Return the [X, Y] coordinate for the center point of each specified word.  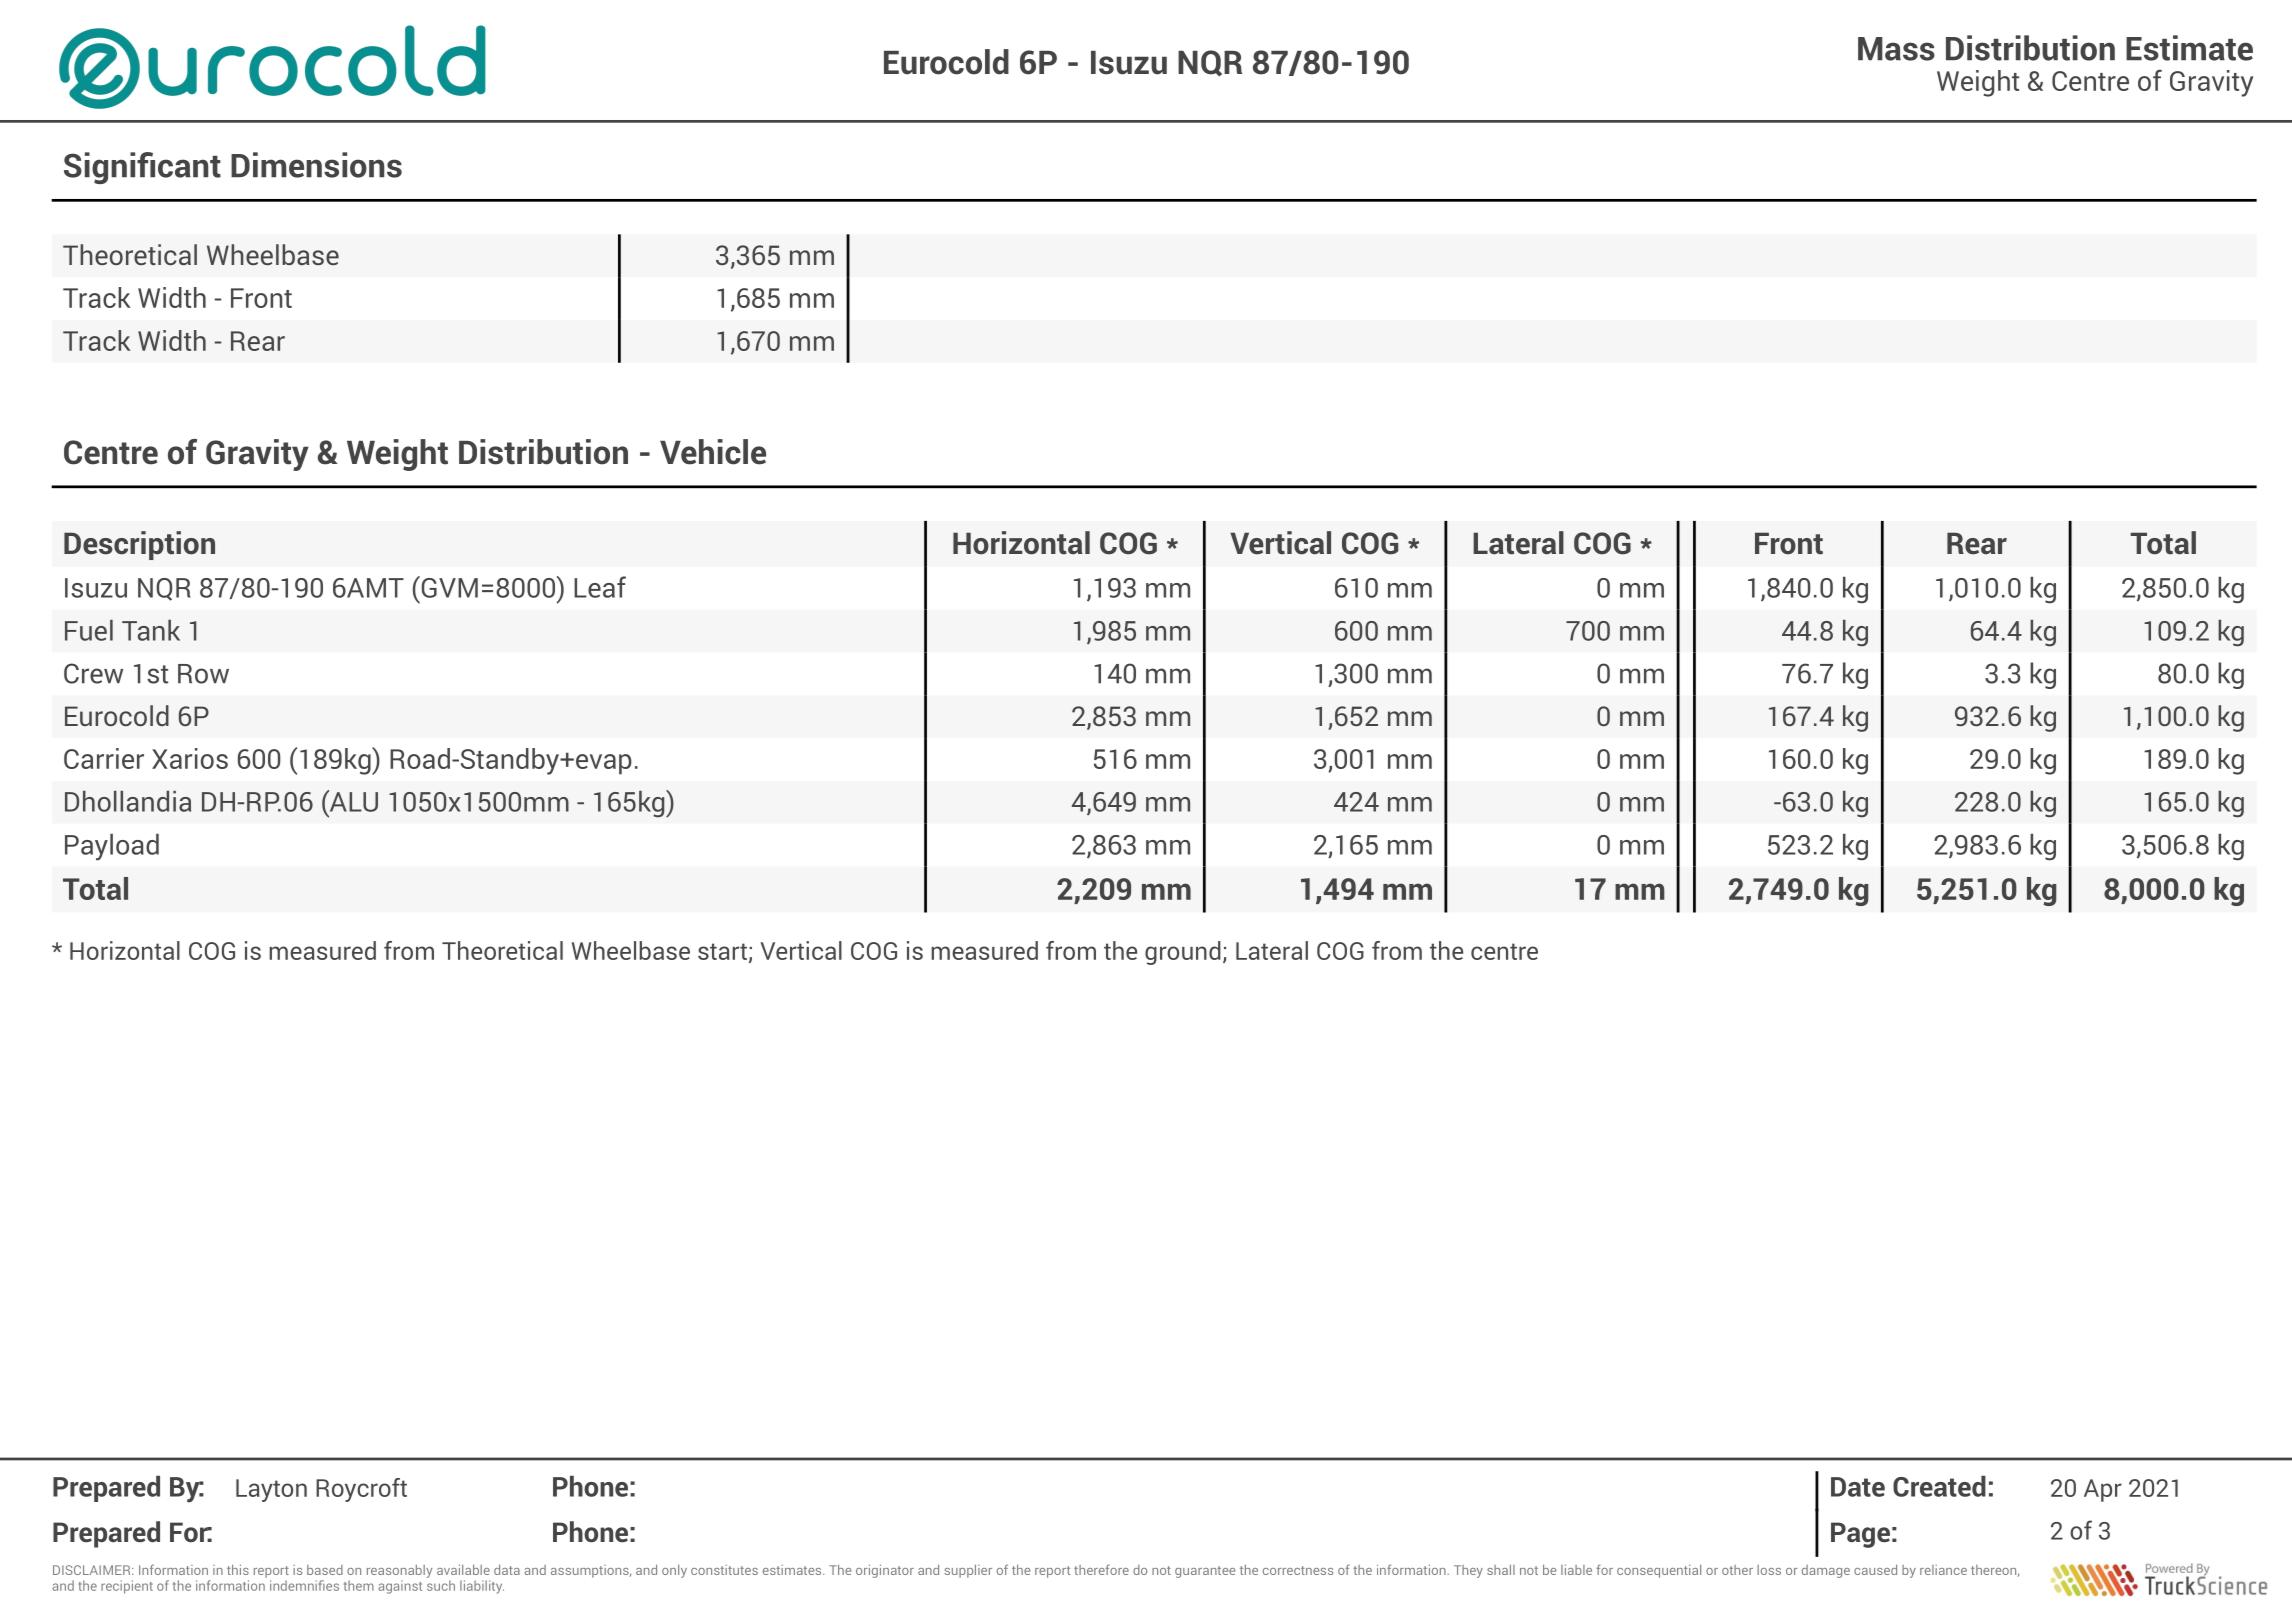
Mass [1896, 49]
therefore [1101, 1569]
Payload [112, 847]
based [325, 1570]
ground [1183, 953]
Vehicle [713, 452]
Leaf [600, 587]
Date [1858, 1487]
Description [139, 545]
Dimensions [316, 165]
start [722, 951]
